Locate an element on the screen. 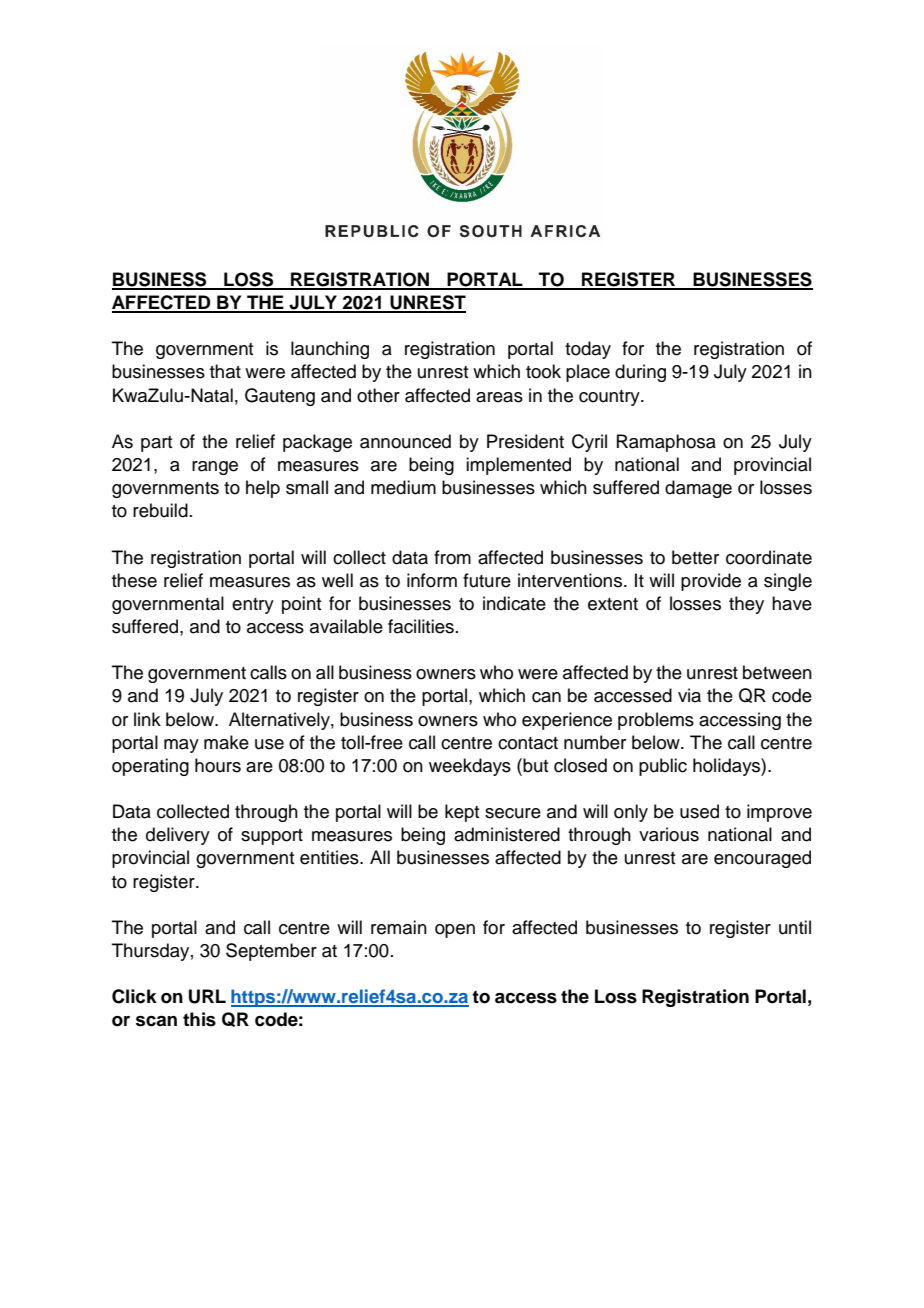  administered is located at coordinates (507, 834).
